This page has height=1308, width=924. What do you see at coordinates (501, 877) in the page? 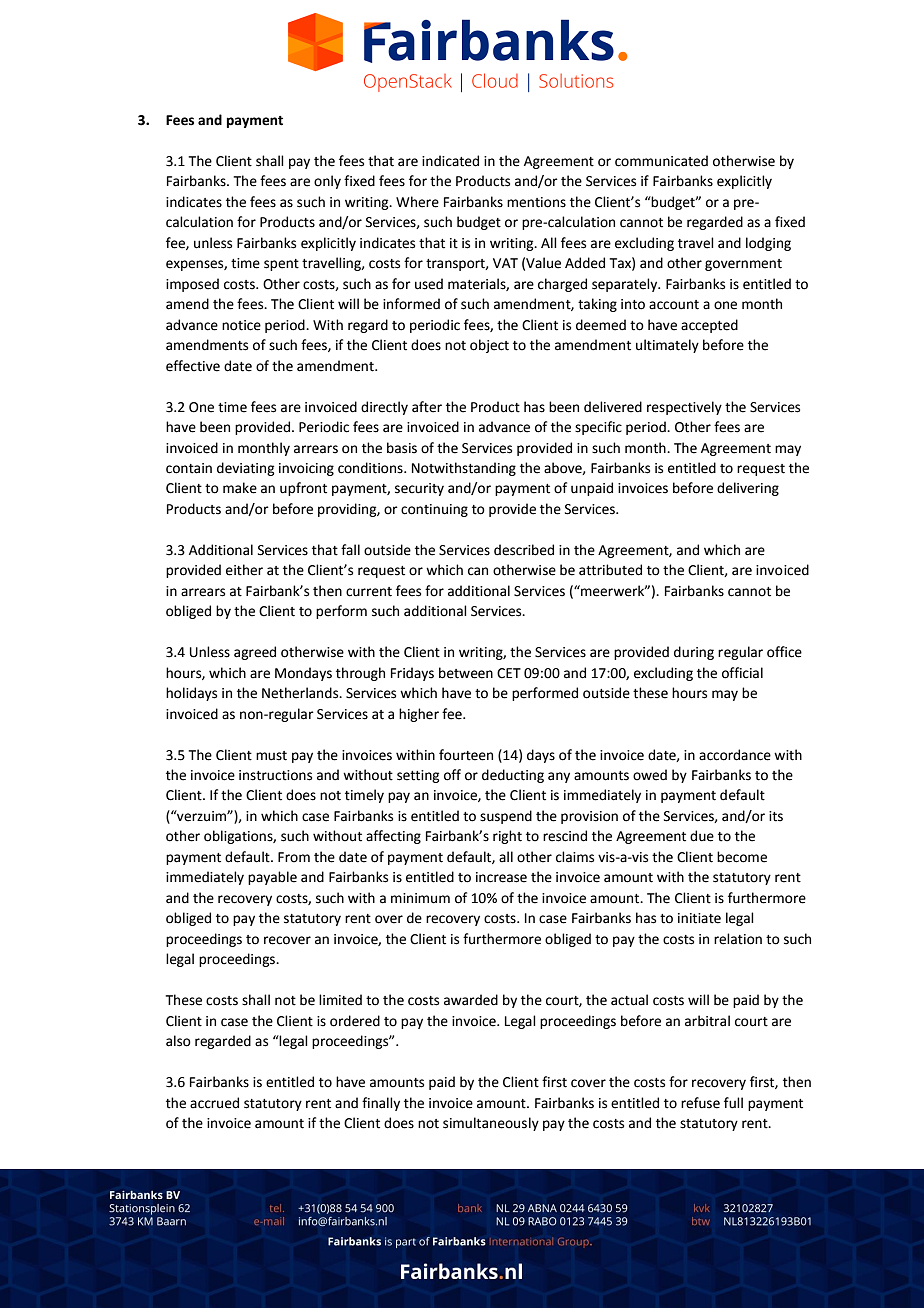
I see `increase` at bounding box center [501, 877].
